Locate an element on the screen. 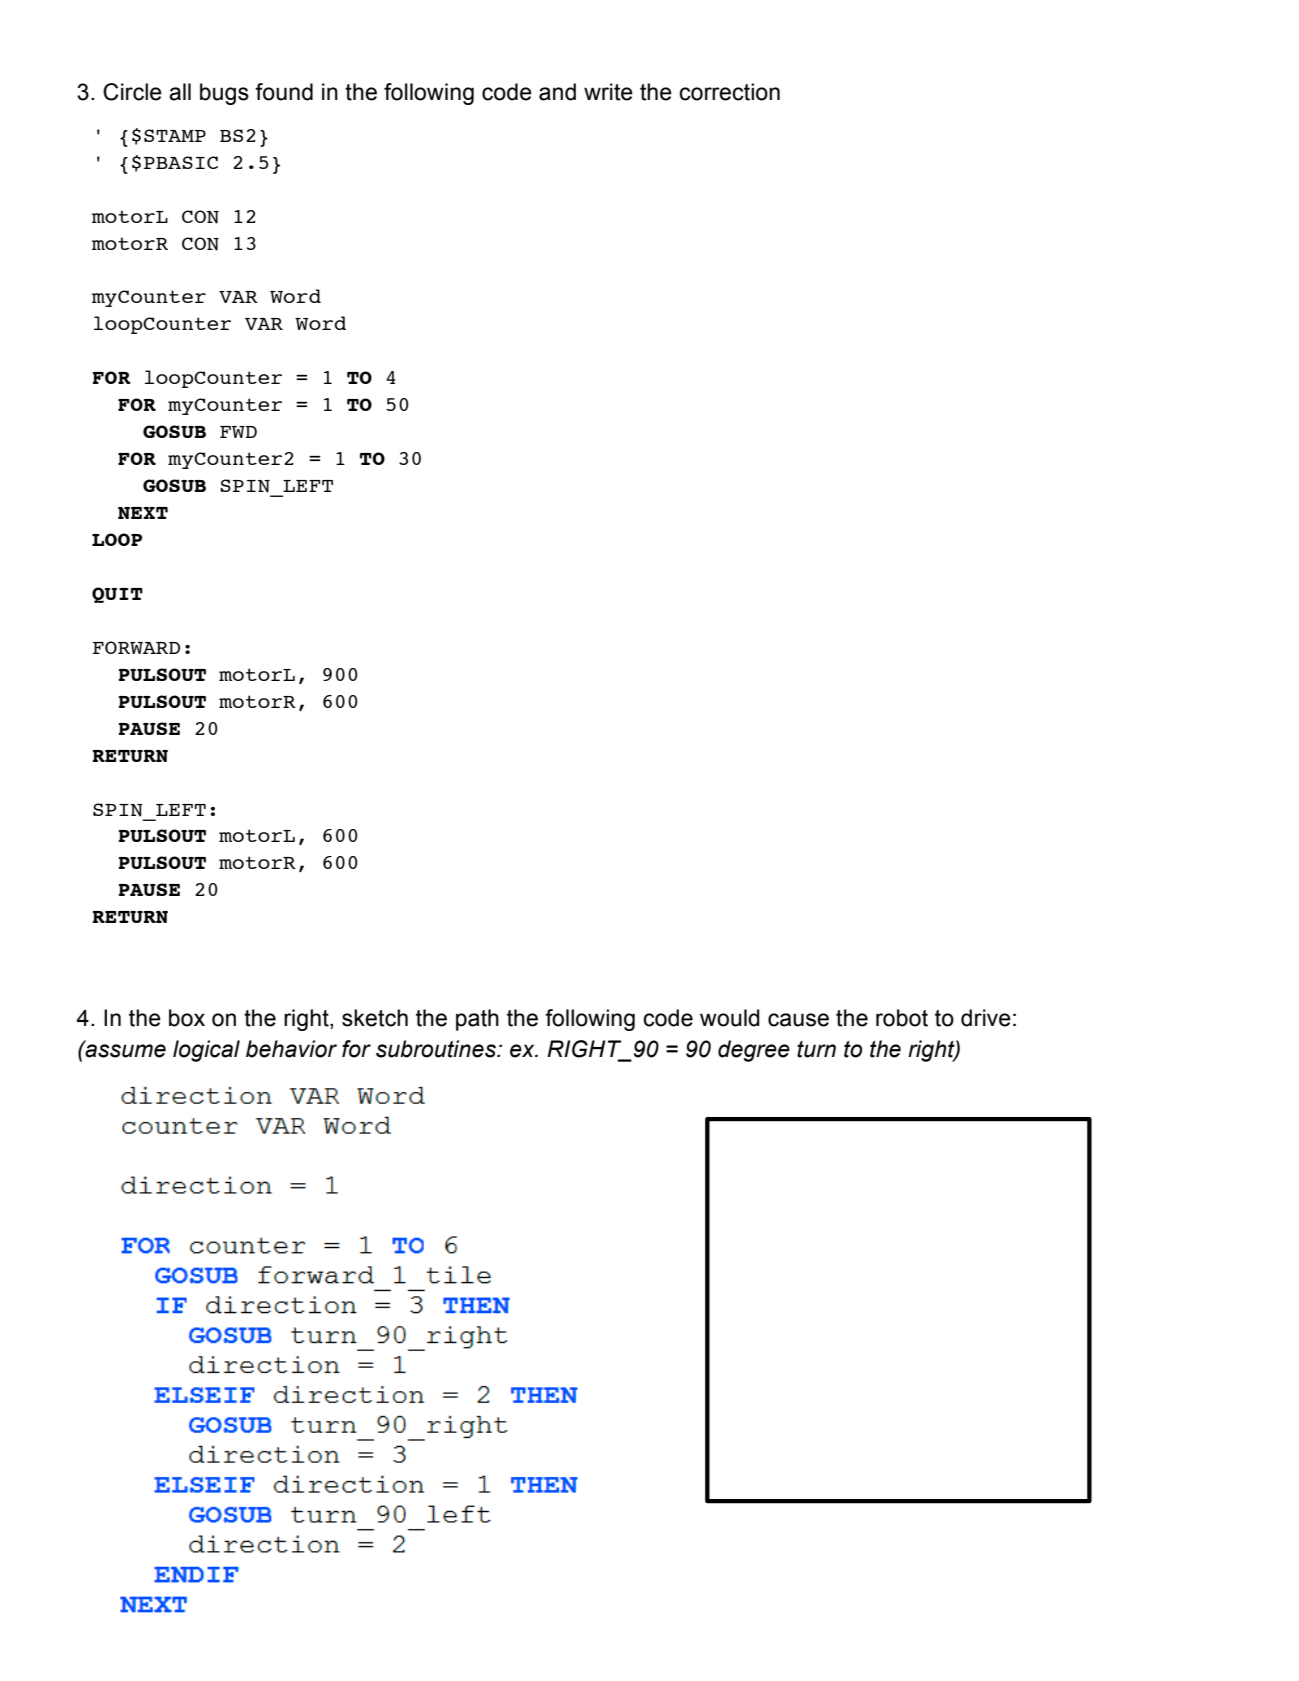  path is located at coordinates (477, 1020).
